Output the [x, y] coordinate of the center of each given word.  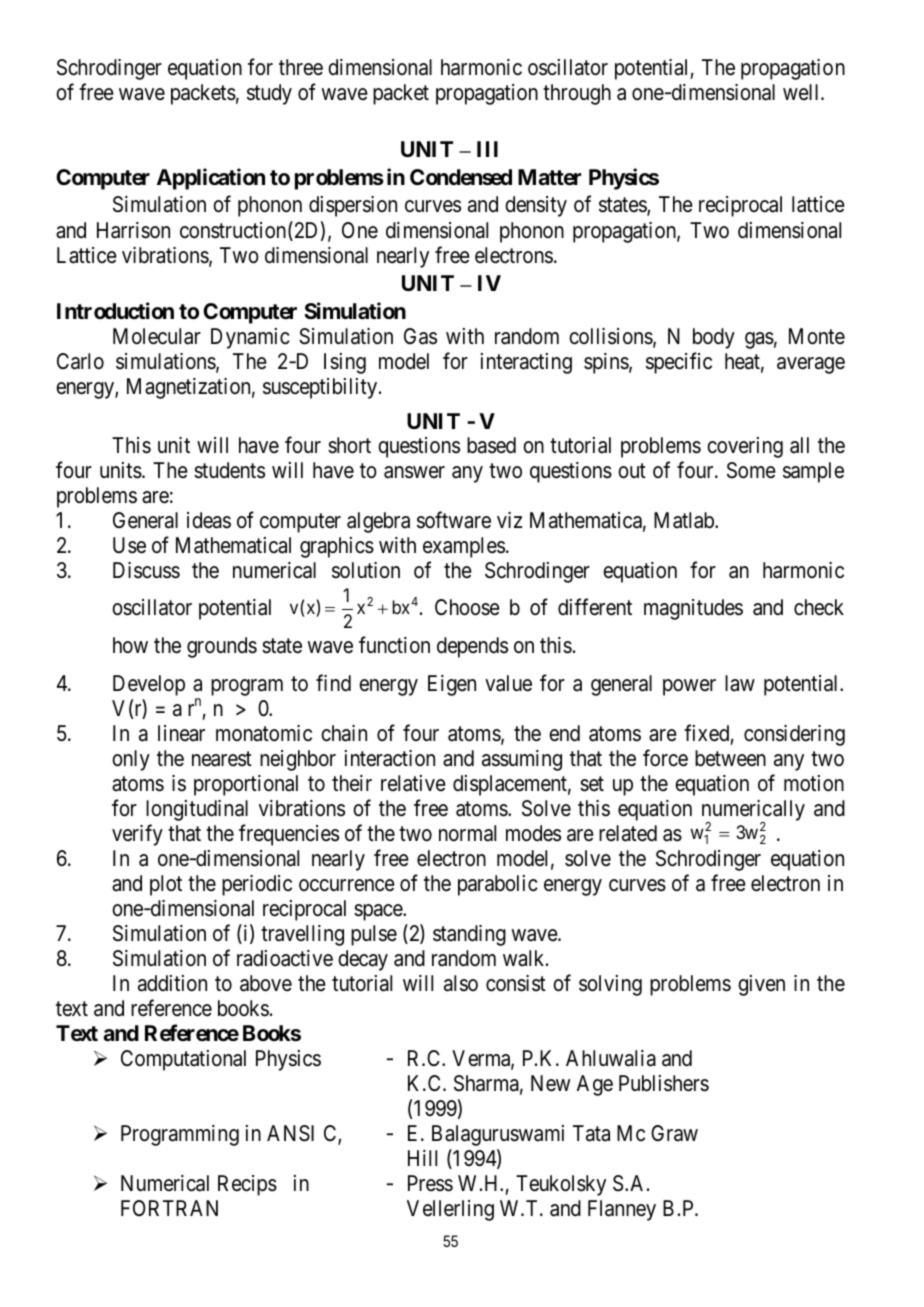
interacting [526, 363]
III [487, 149]
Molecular [157, 336]
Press [430, 1183]
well [802, 92]
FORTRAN [169, 1208]
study [269, 94]
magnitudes [693, 609]
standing [469, 935]
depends [472, 647]
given [761, 985]
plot [166, 885]
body [714, 338]
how [130, 645]
